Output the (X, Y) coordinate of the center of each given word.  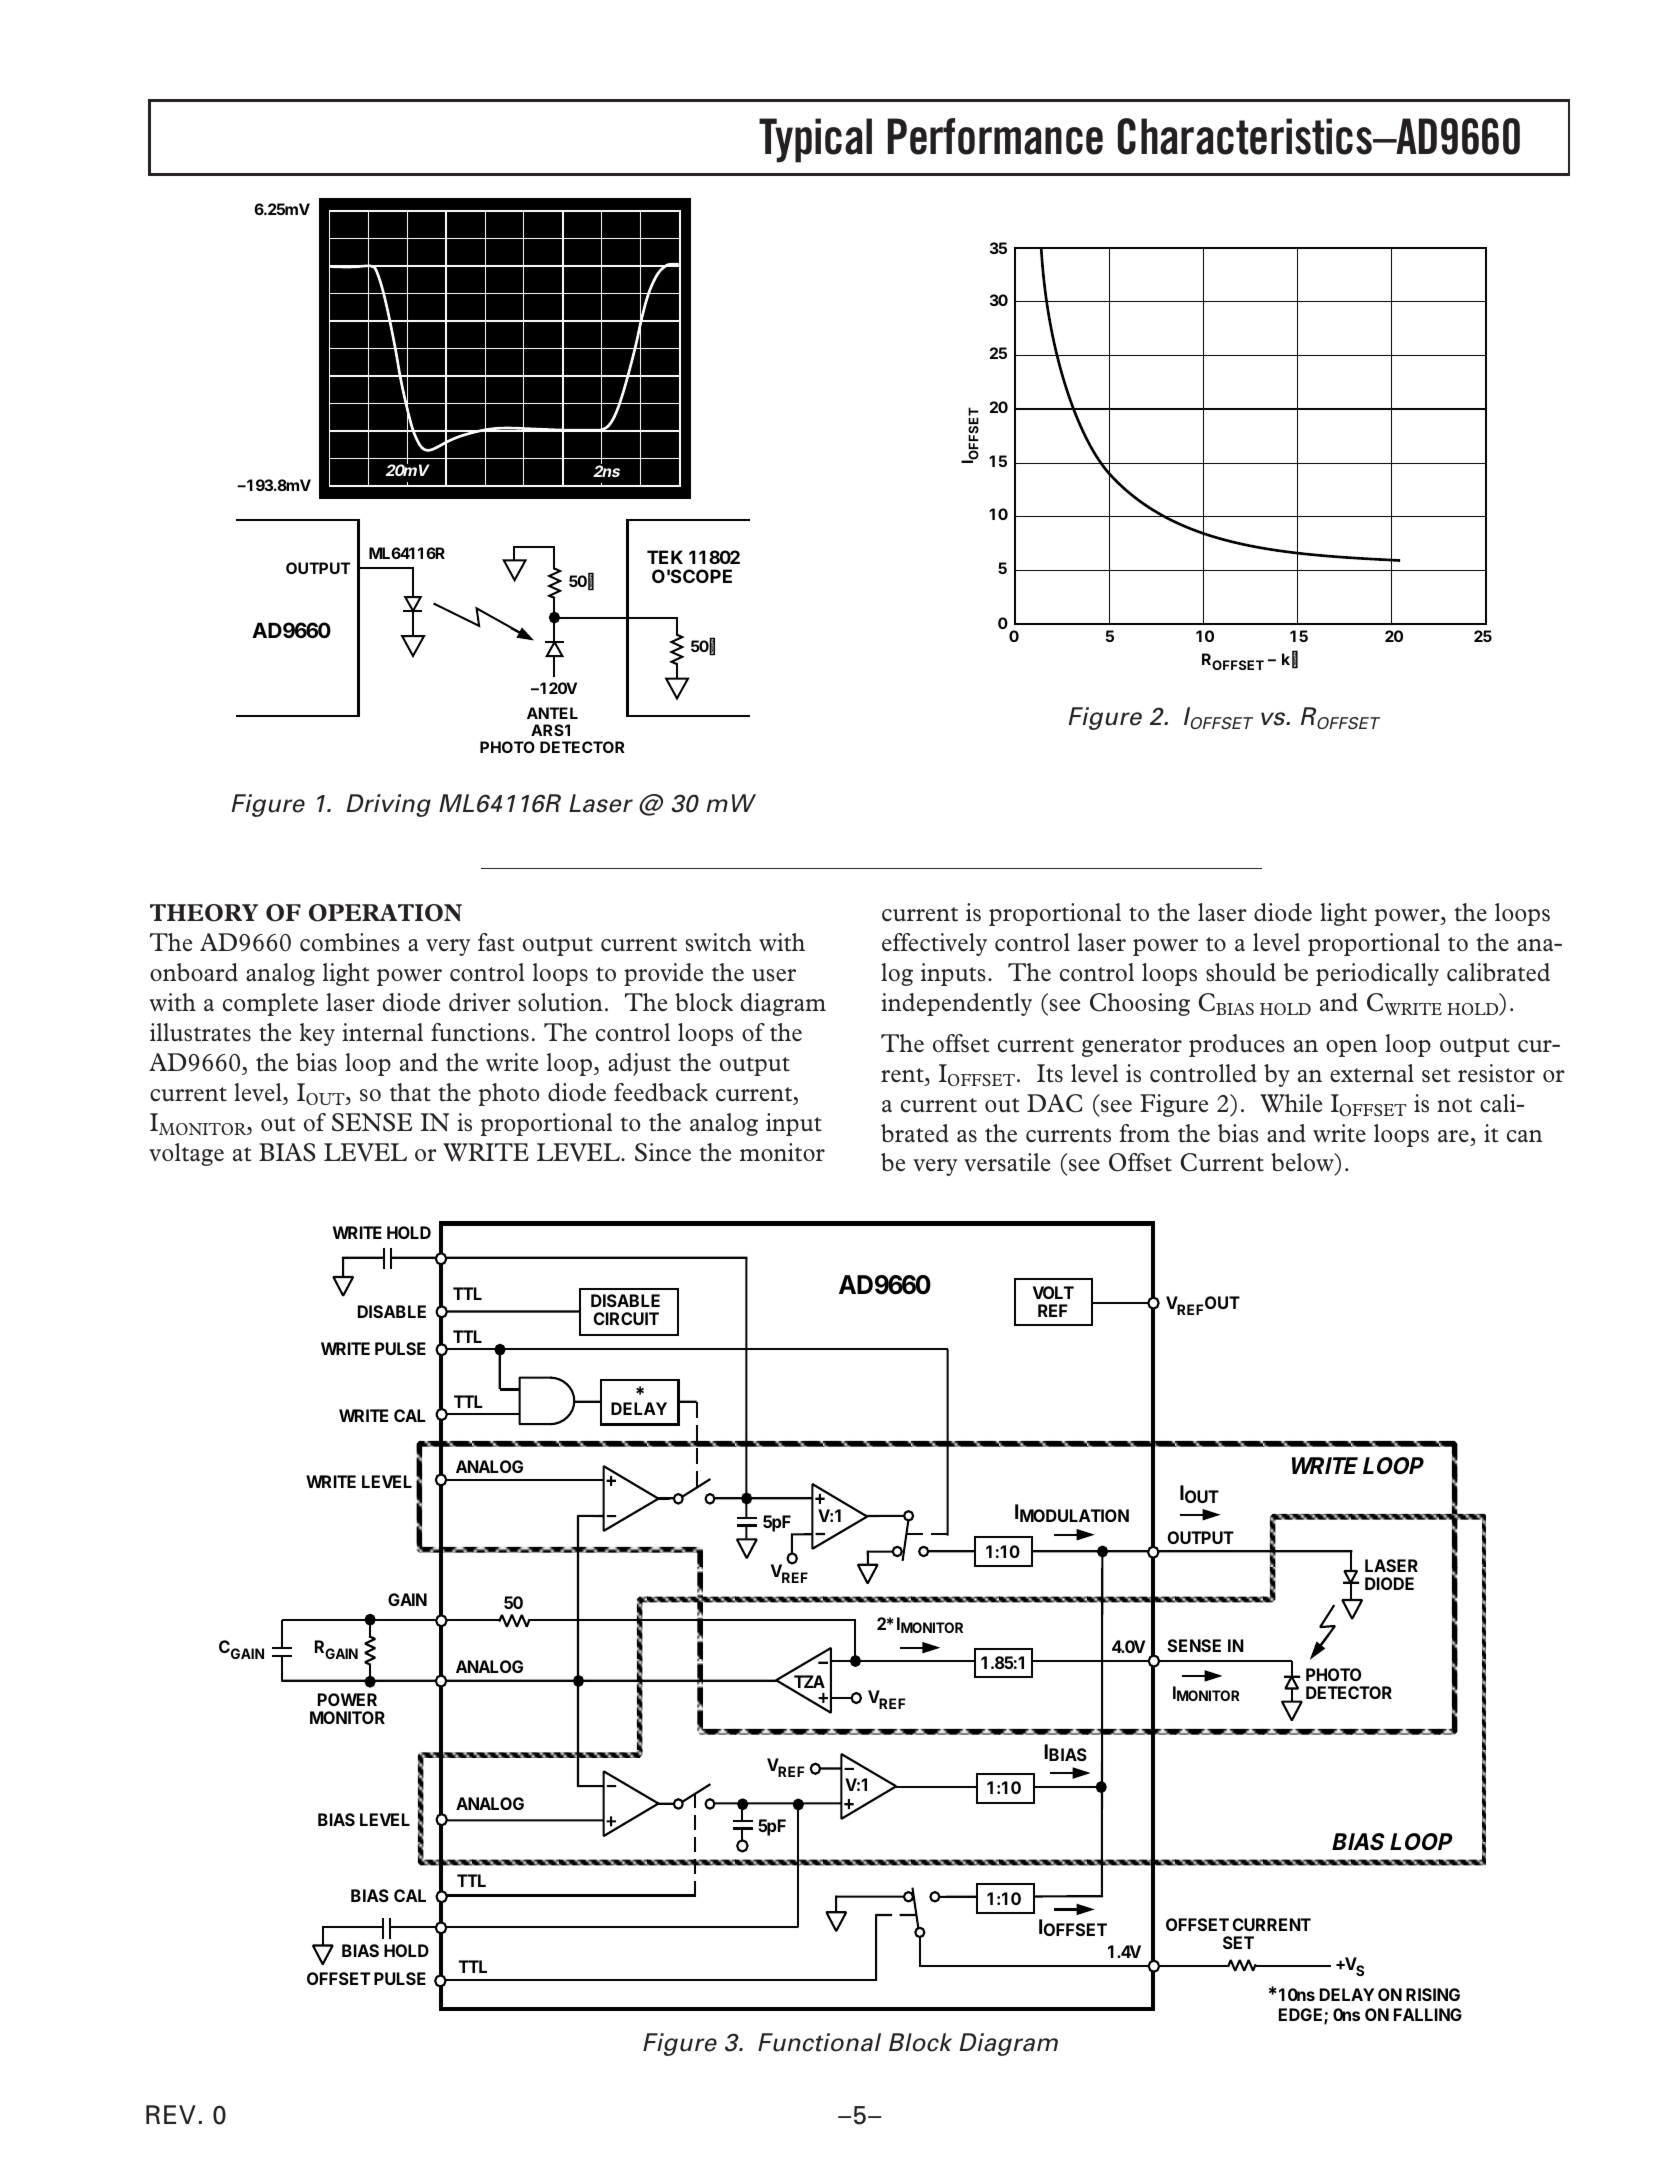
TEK (665, 557)
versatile (1007, 1162)
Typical (815, 140)
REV (171, 2114)
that (410, 1092)
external (1372, 1073)
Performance (995, 136)
